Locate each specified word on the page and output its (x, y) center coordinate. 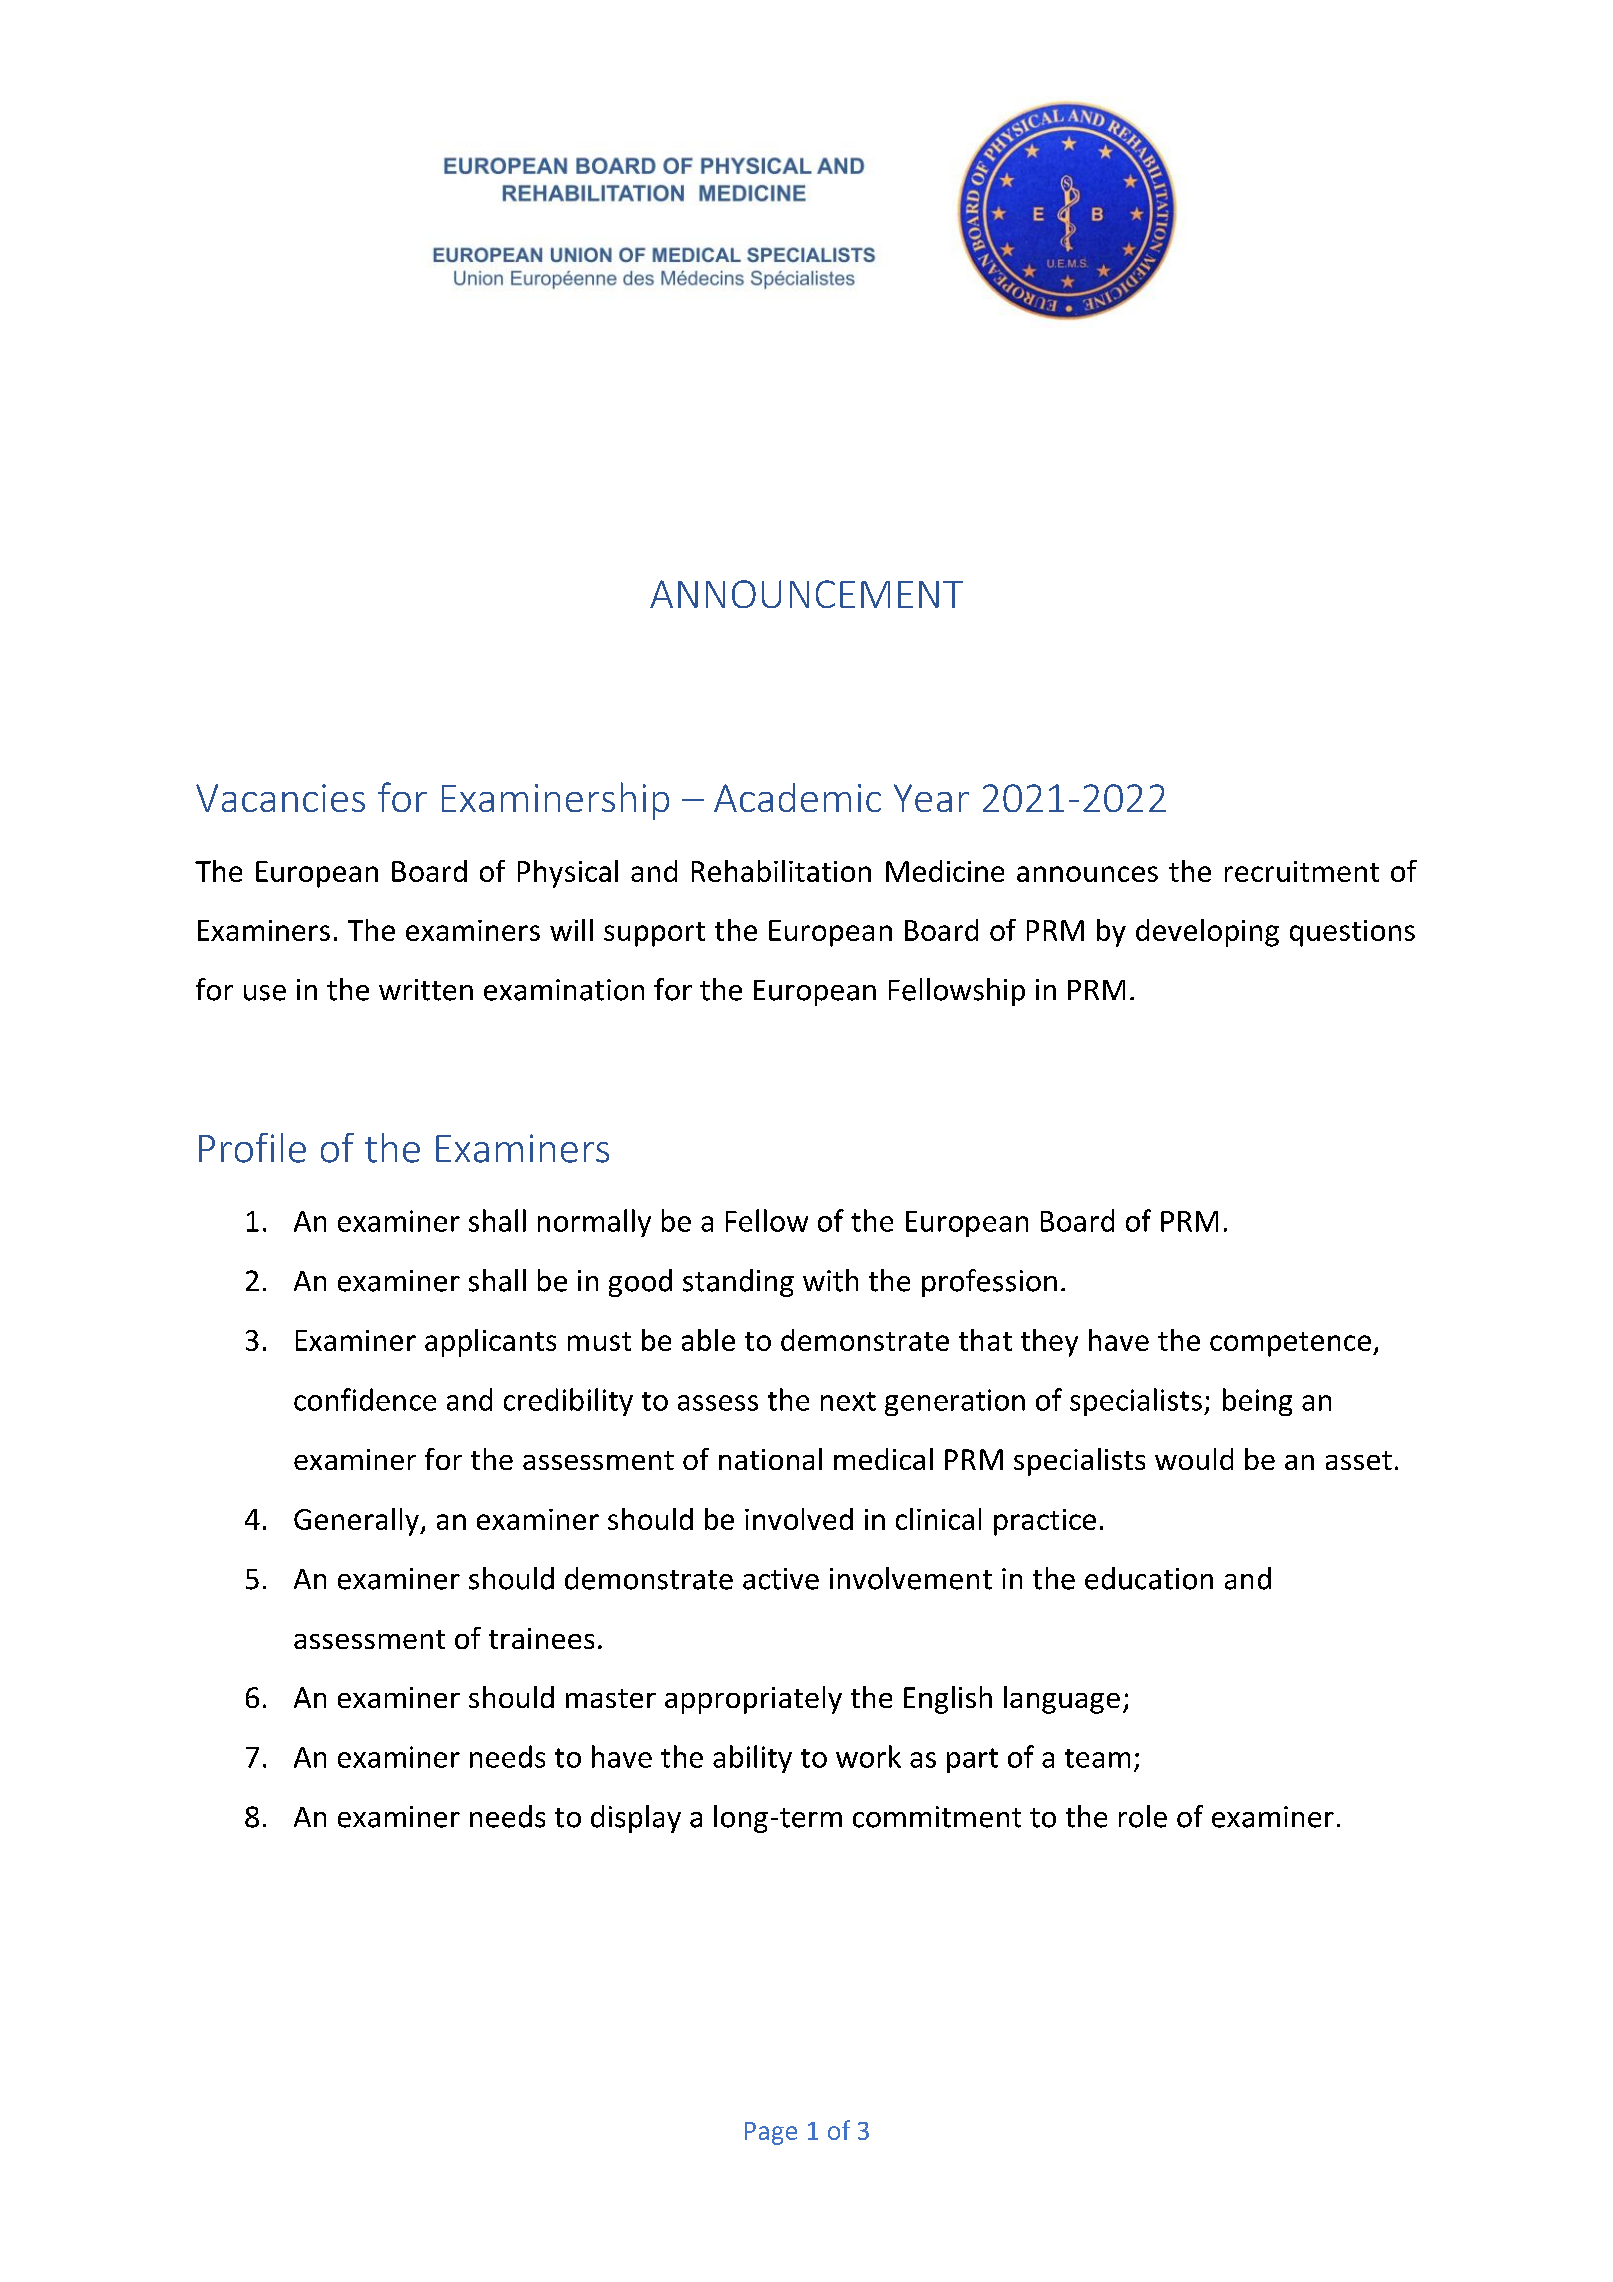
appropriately (753, 1700)
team (1097, 1758)
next (848, 1401)
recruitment (1302, 871)
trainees (541, 1638)
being (1257, 1402)
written (426, 990)
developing (1207, 933)
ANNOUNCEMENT (806, 594)
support (654, 934)
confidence (365, 1399)
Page (771, 2133)
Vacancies (280, 798)
